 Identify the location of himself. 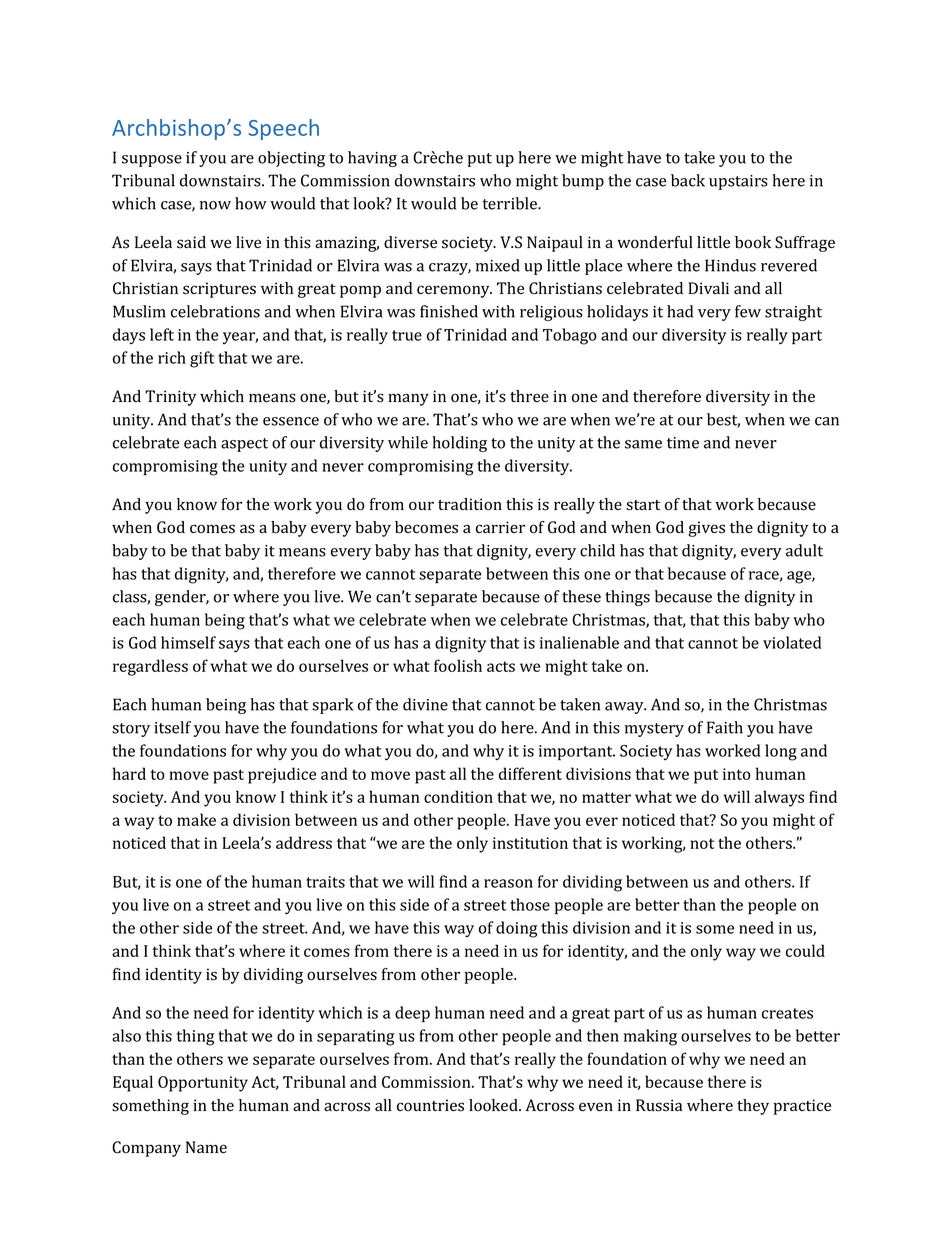
(188, 642).
